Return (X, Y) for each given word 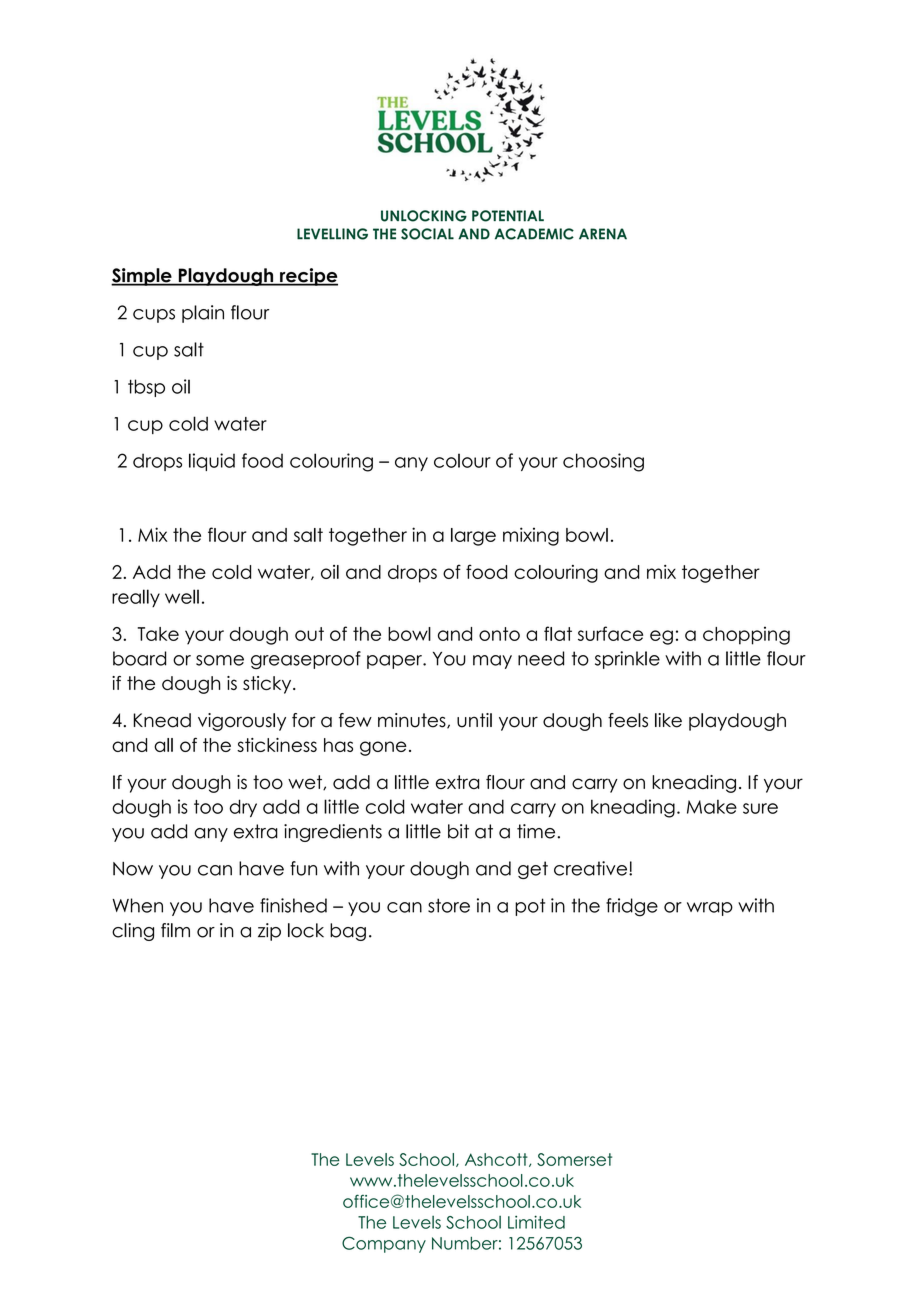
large (473, 537)
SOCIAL (427, 234)
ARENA (603, 234)
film (175, 930)
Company (384, 1244)
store (449, 905)
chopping (746, 635)
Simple (142, 277)
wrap (710, 909)
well (182, 596)
